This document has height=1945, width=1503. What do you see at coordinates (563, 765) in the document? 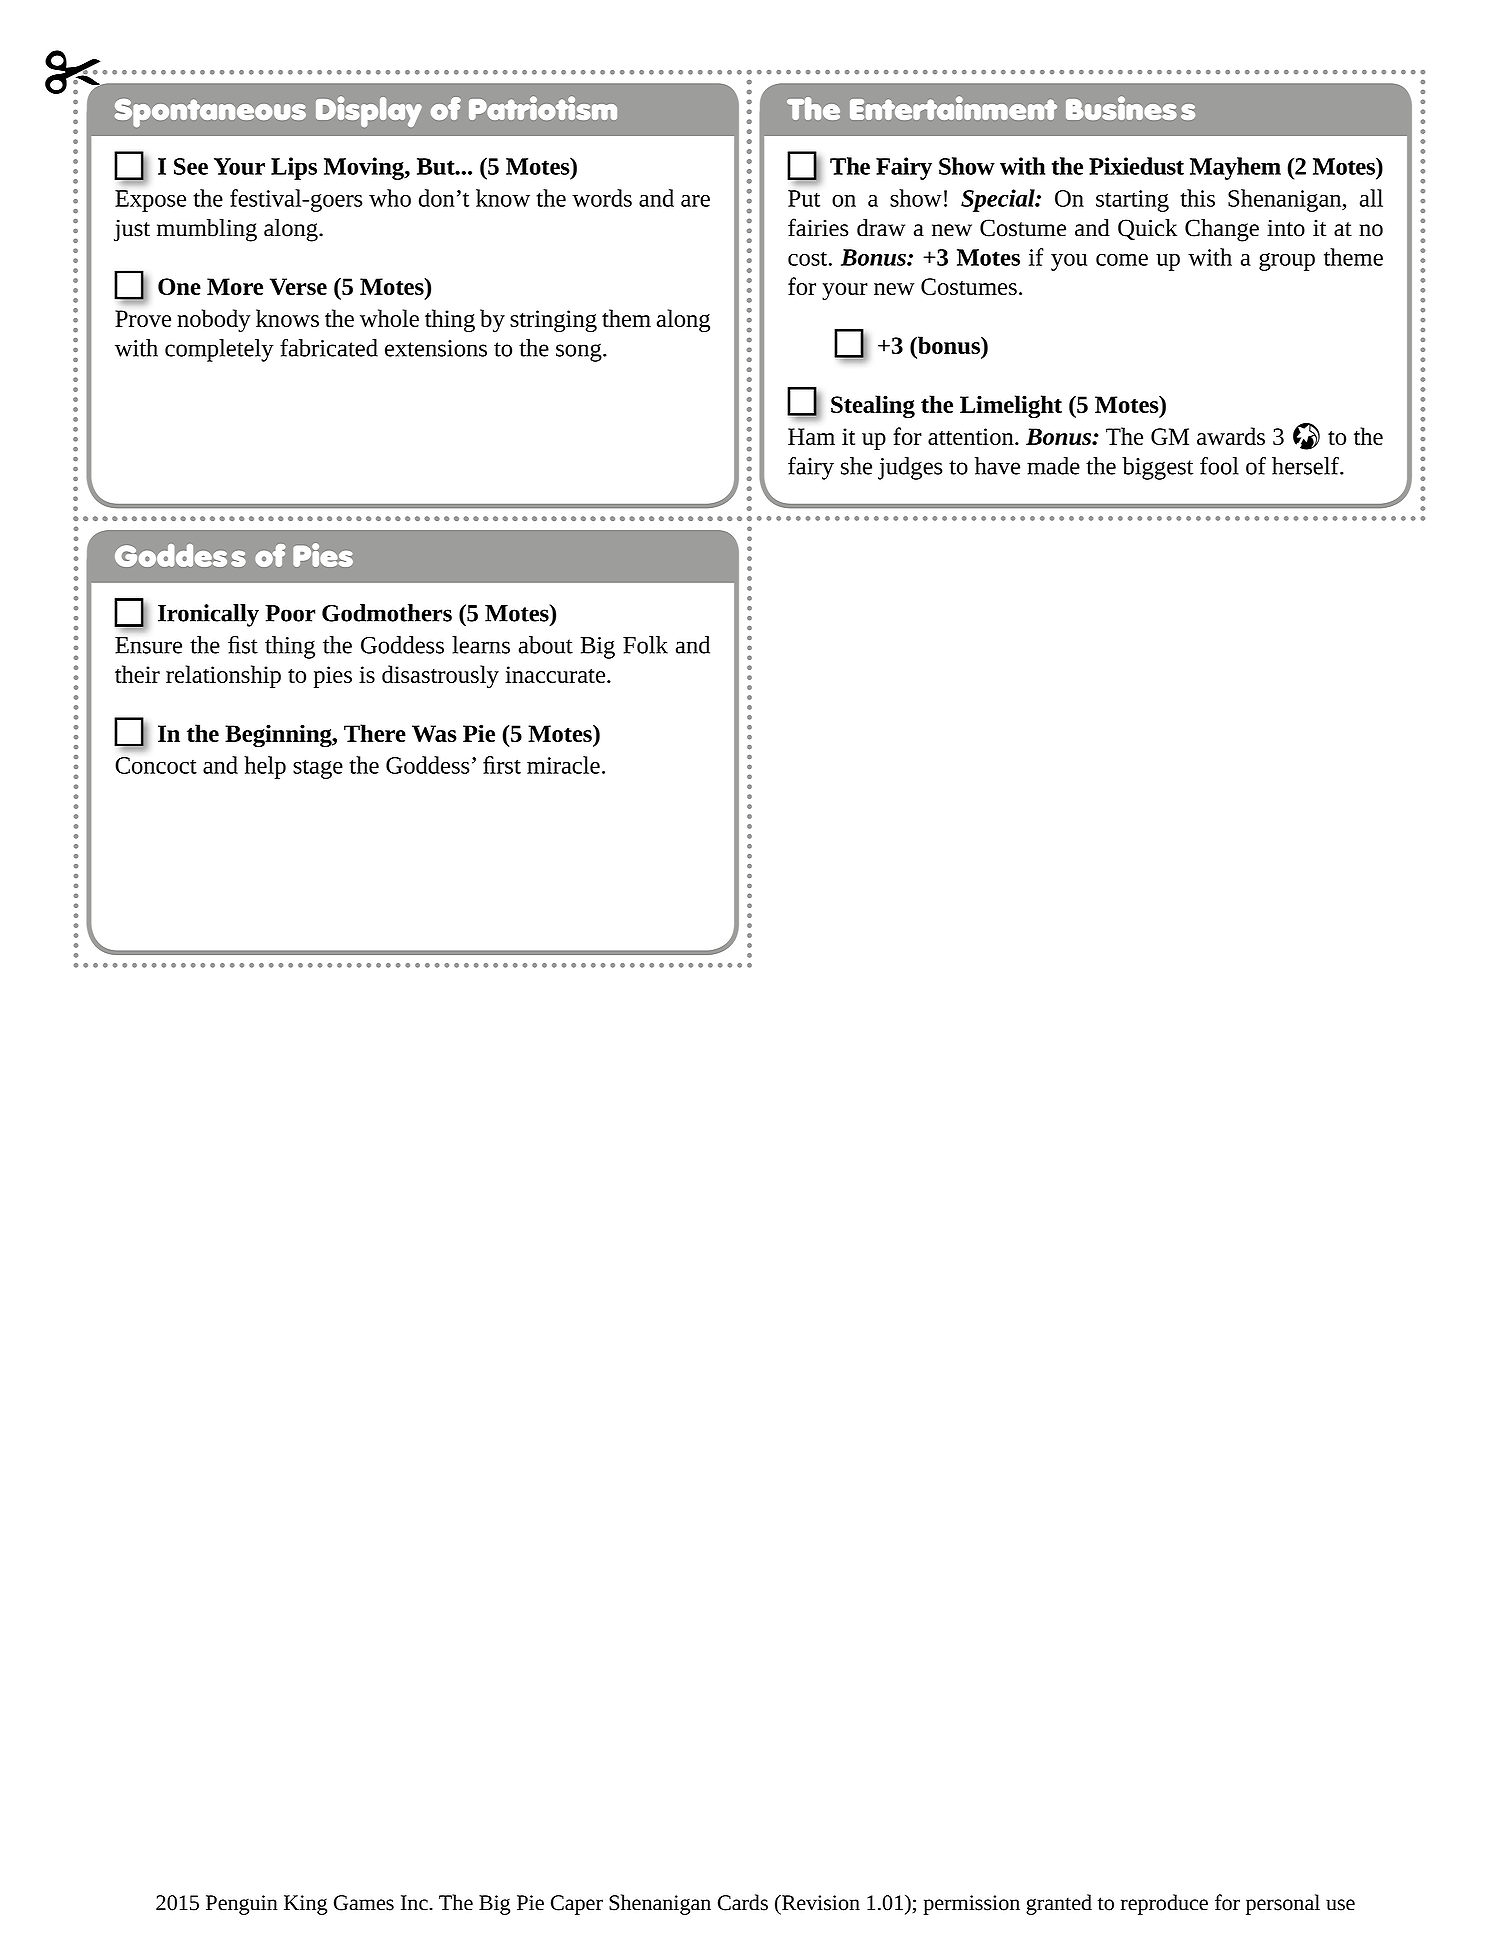
I see `miracle` at bounding box center [563, 765].
